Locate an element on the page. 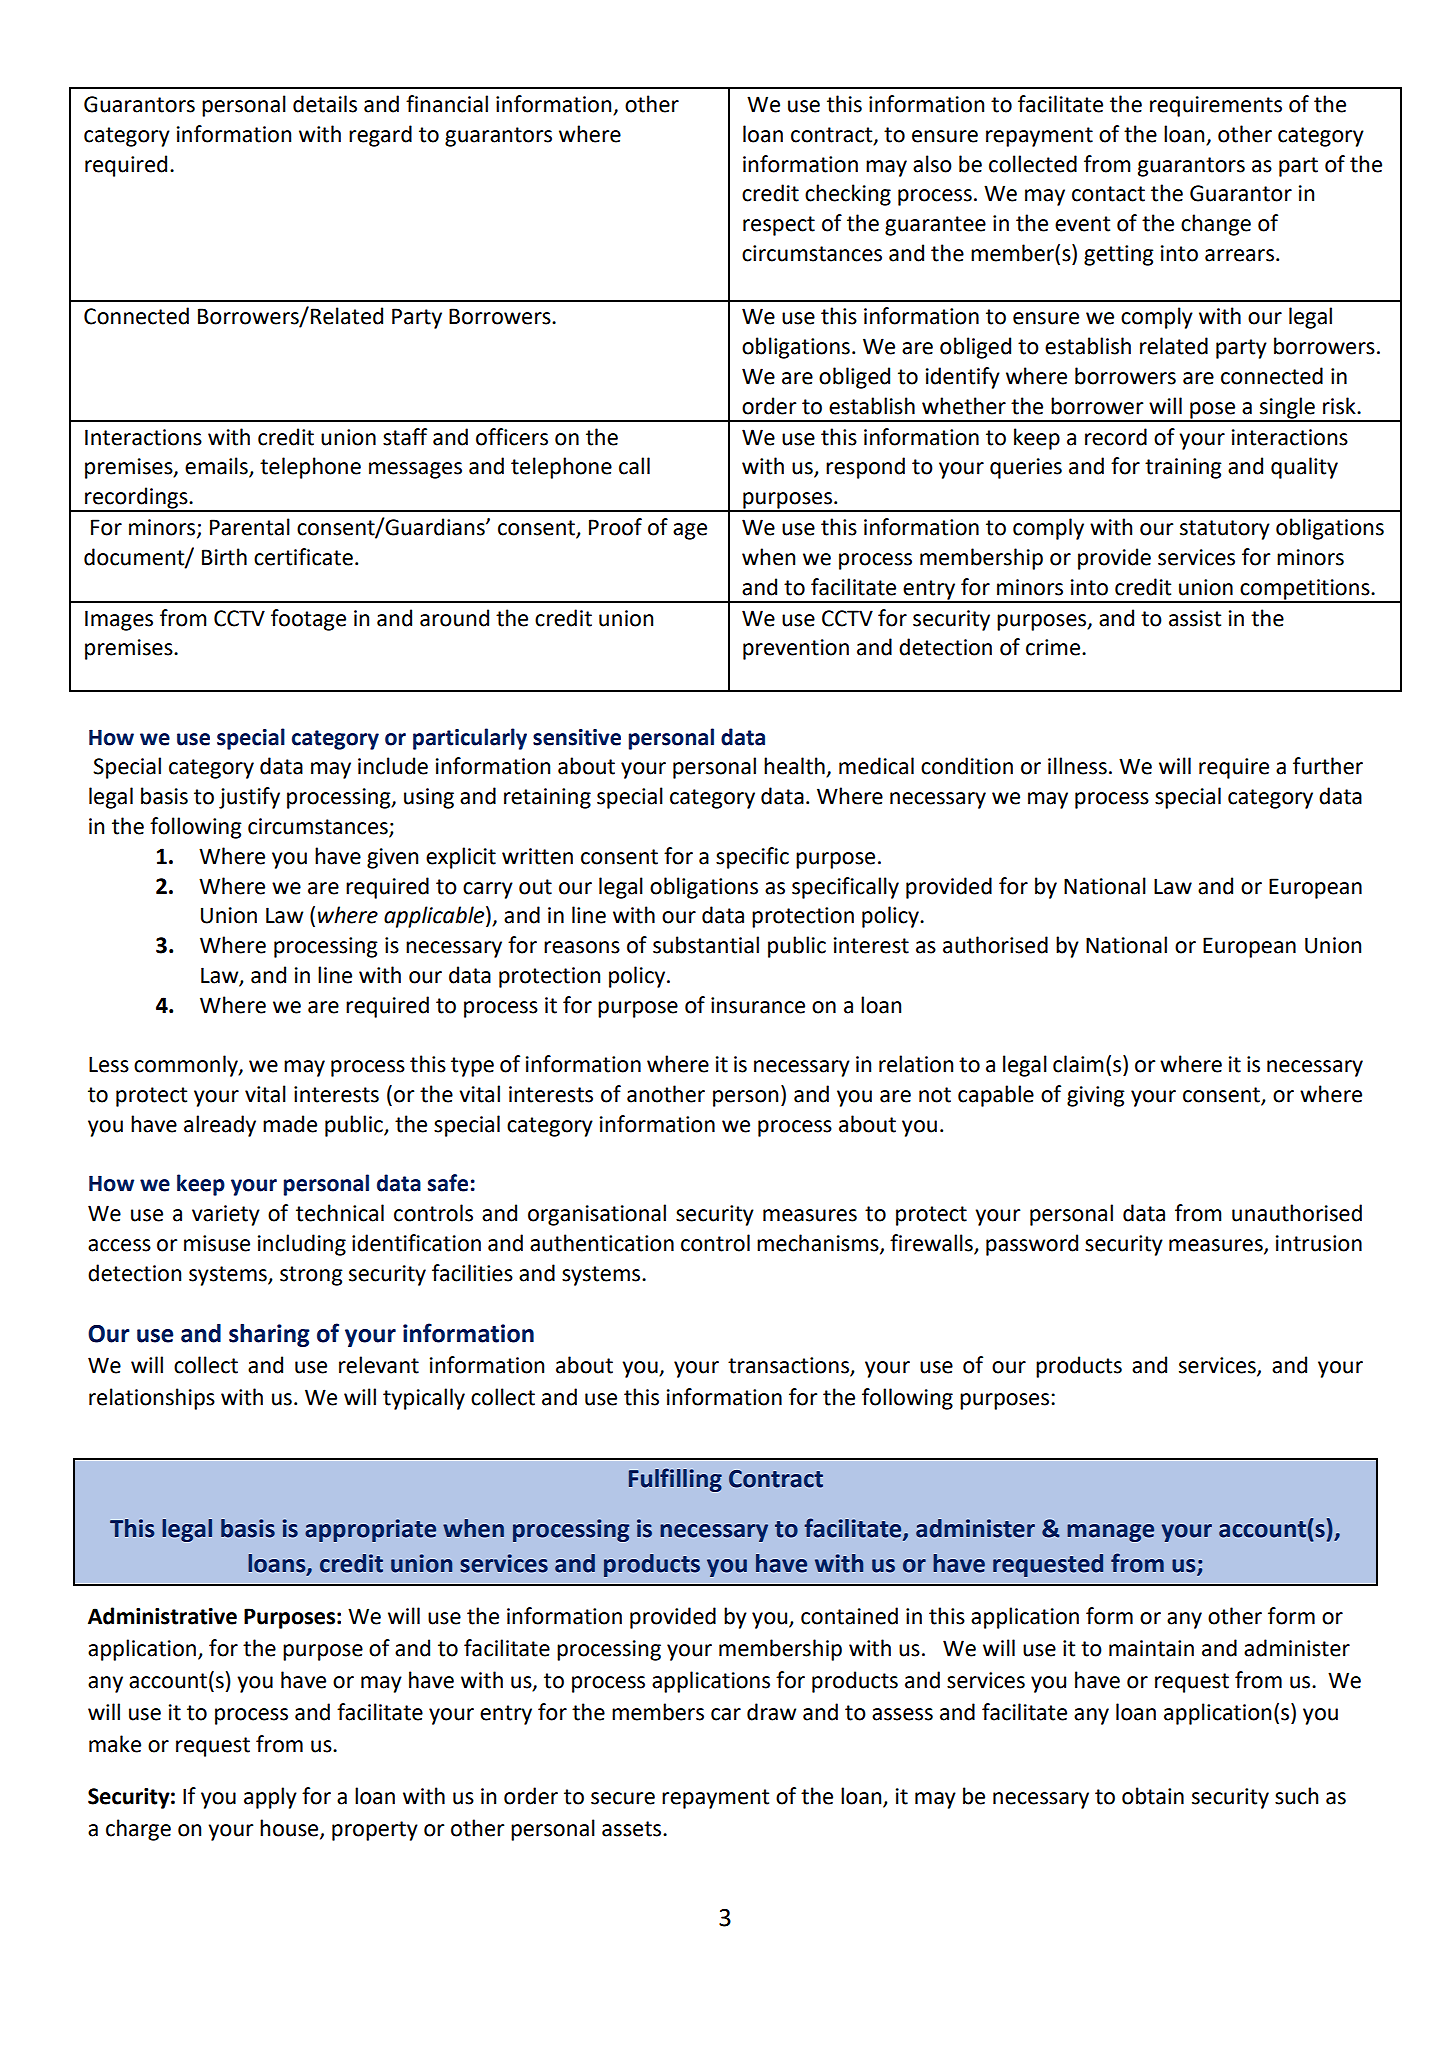 Image resolution: width=1451 pixels, height=2052 pixels. contact is located at coordinates (1108, 194).
